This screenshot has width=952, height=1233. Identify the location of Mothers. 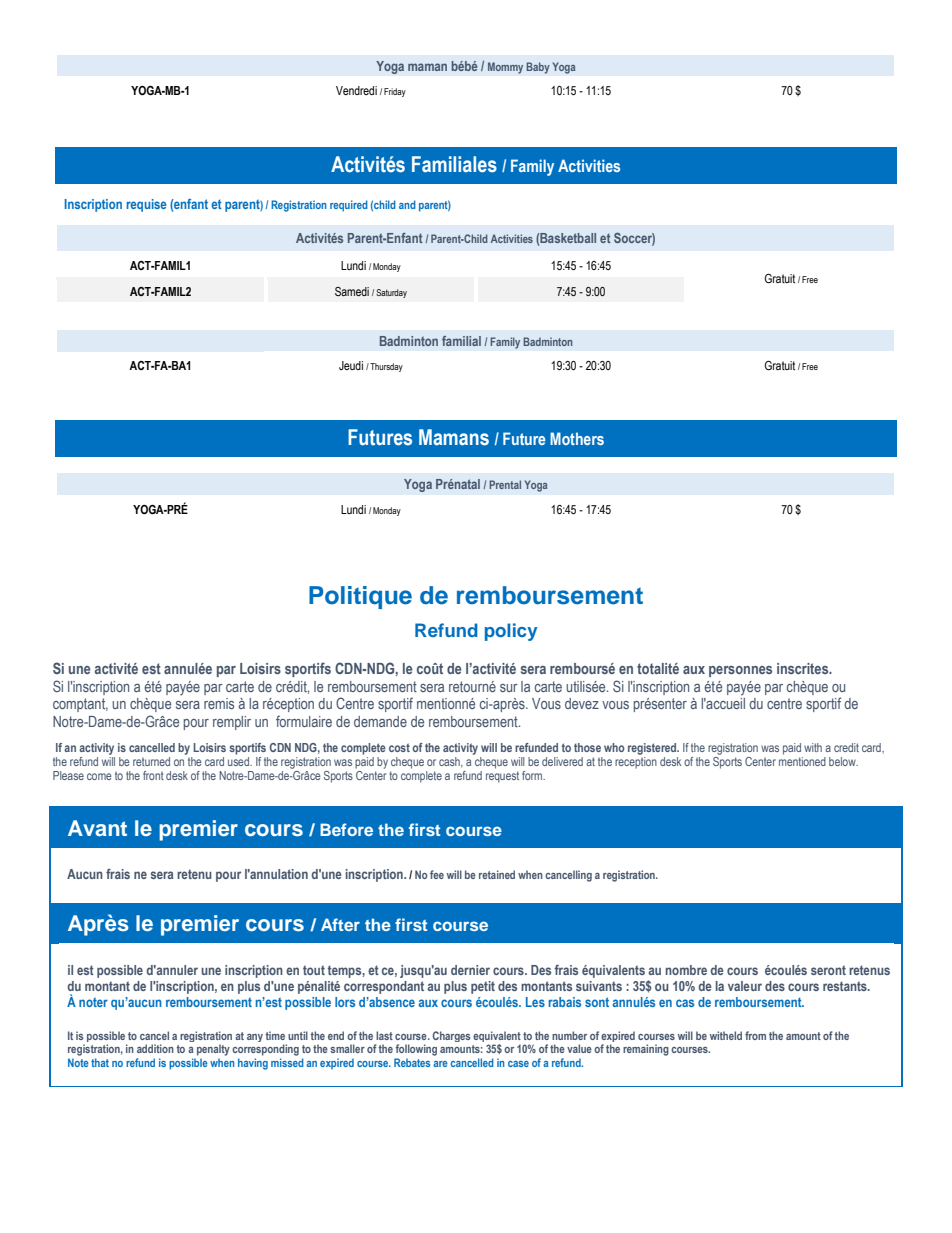
(577, 438).
